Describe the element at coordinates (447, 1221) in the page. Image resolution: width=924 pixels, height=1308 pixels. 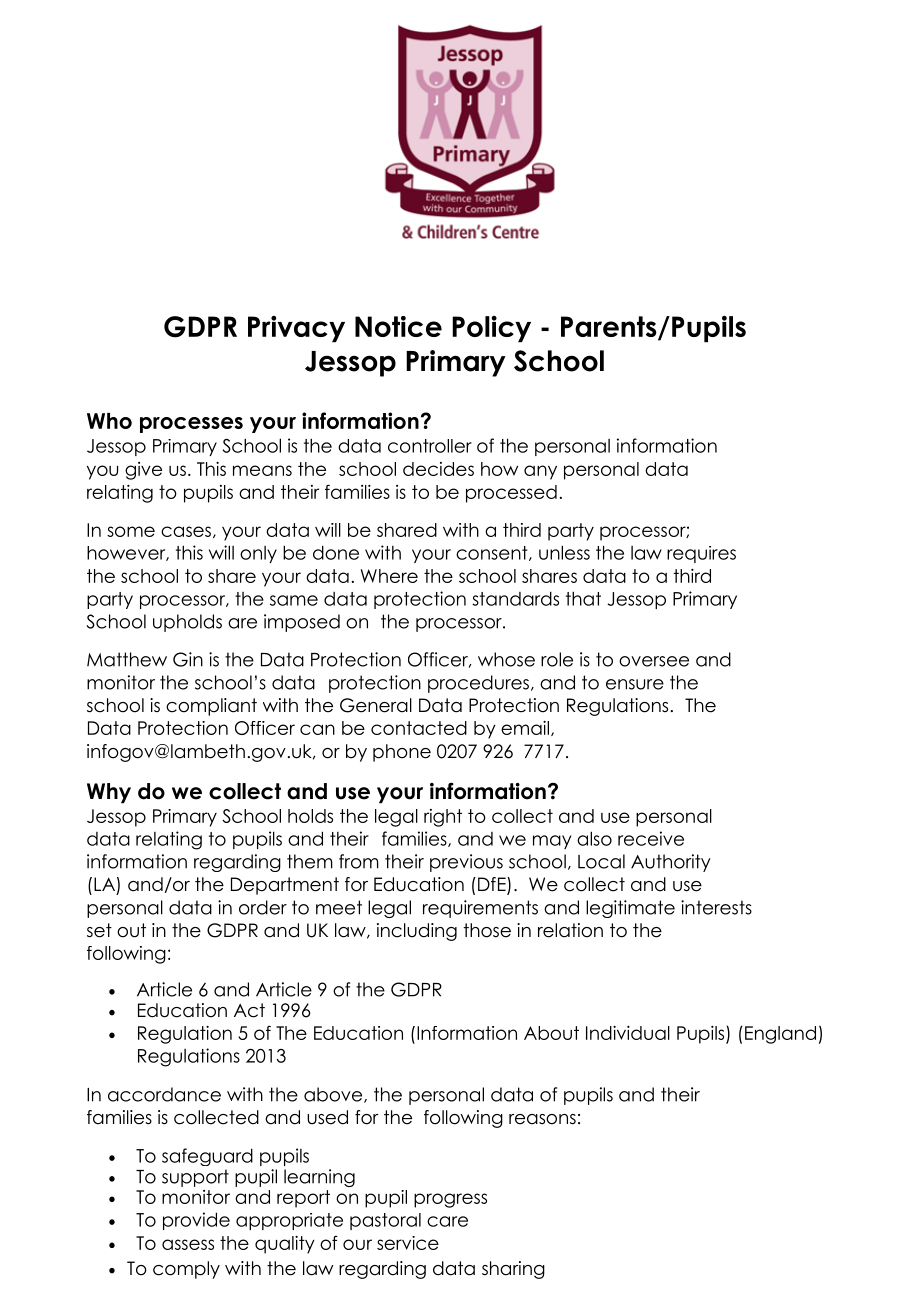
I see `care` at that location.
